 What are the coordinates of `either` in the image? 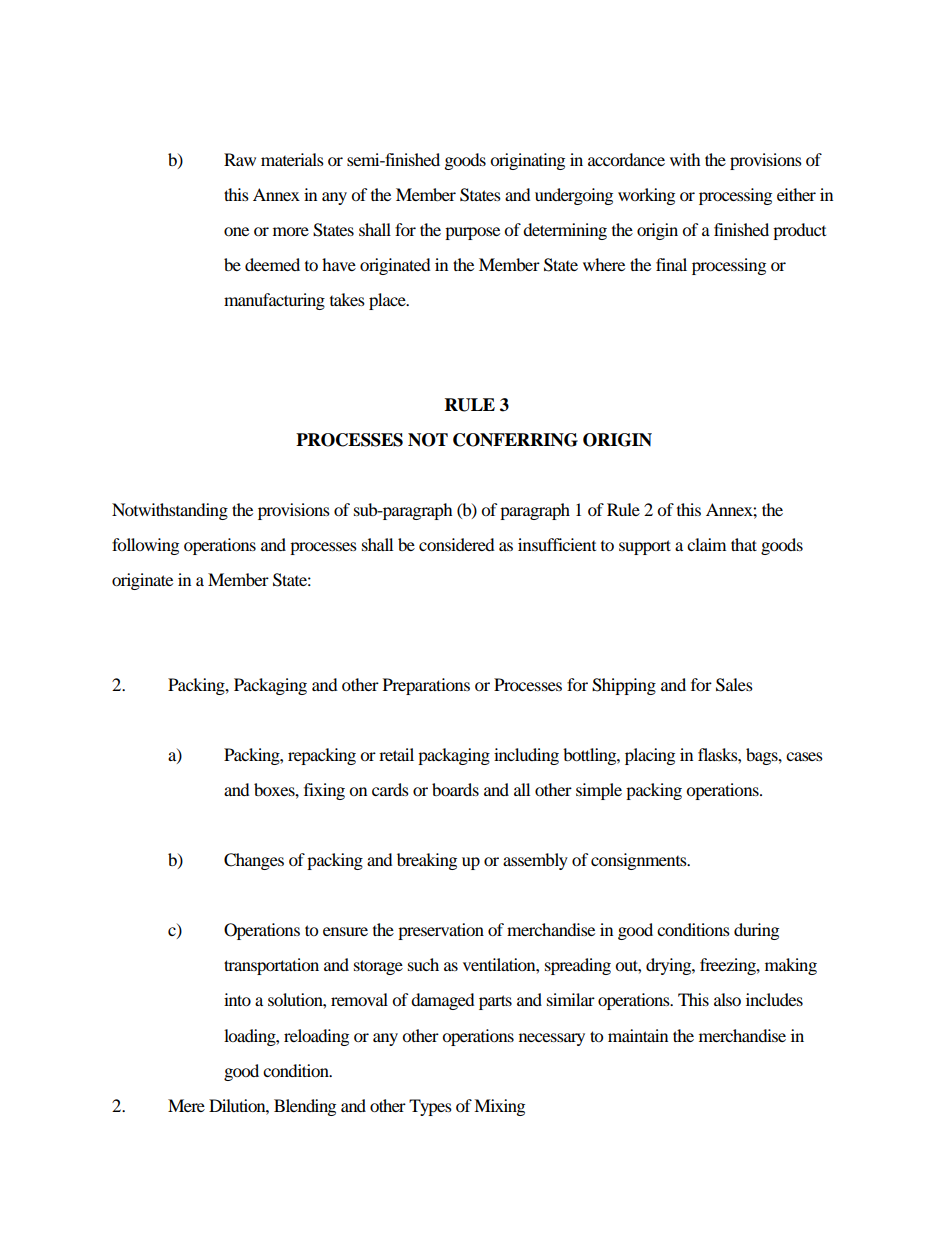 It's located at (796, 194).
